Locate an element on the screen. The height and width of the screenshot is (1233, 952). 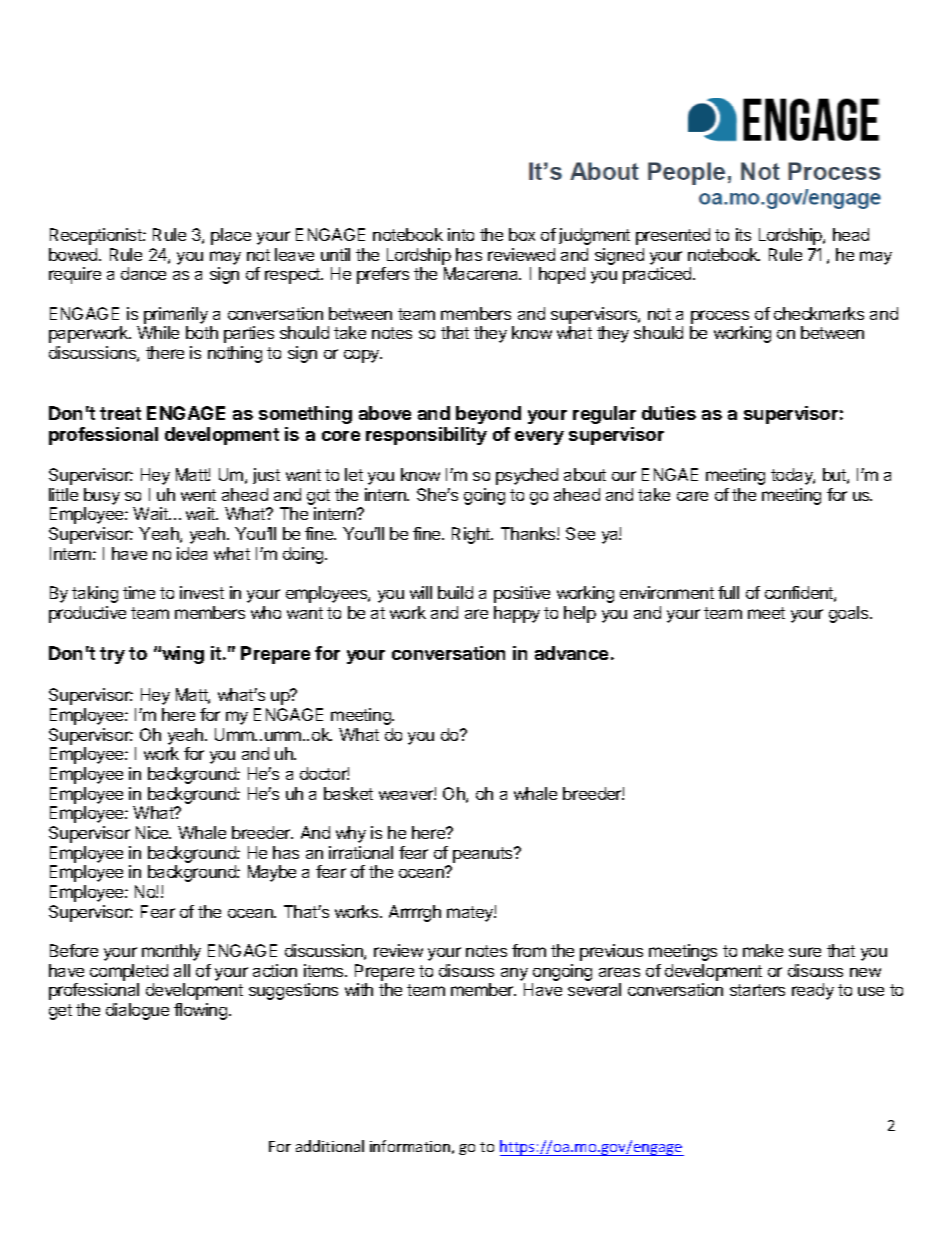
make is located at coordinates (763, 950).
